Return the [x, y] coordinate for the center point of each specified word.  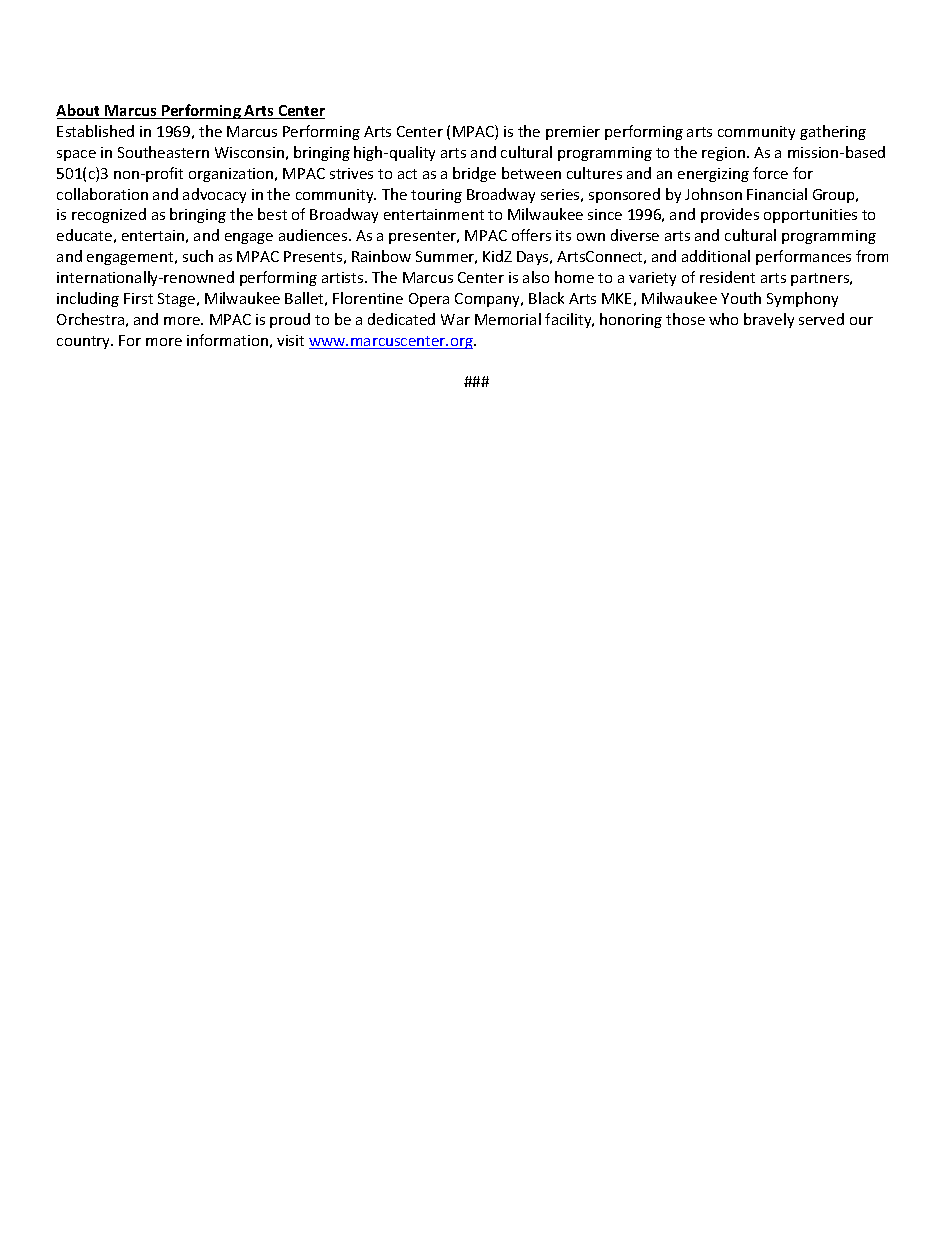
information [227, 340]
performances [803, 257]
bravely [769, 320]
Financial [777, 194]
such [198, 256]
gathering [833, 132]
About [79, 111]
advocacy [214, 195]
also [536, 277]
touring [436, 196]
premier [573, 133]
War [455, 319]
